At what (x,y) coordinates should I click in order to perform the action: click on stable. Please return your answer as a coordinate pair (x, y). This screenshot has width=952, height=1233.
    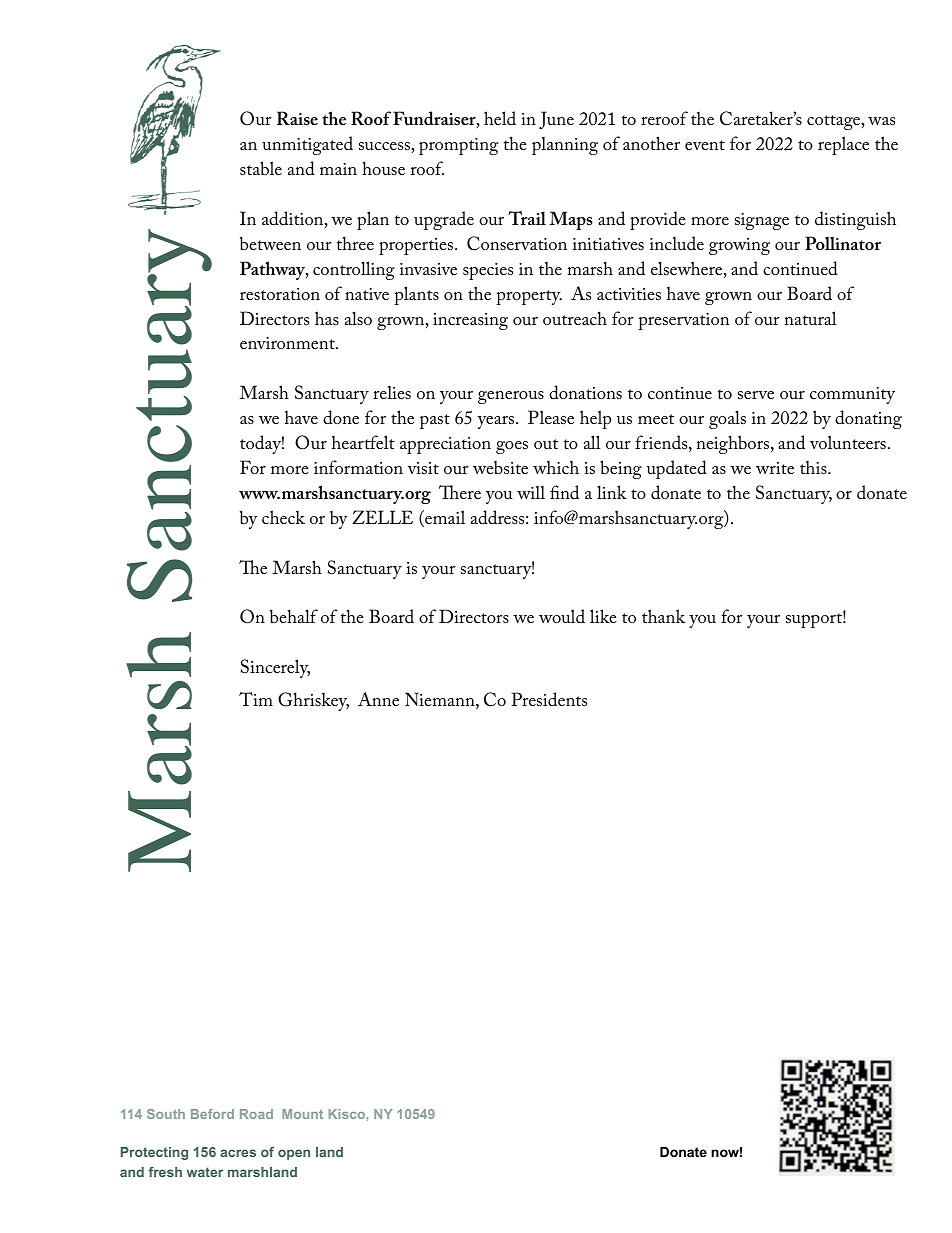
    Looking at the image, I should click on (261, 168).
